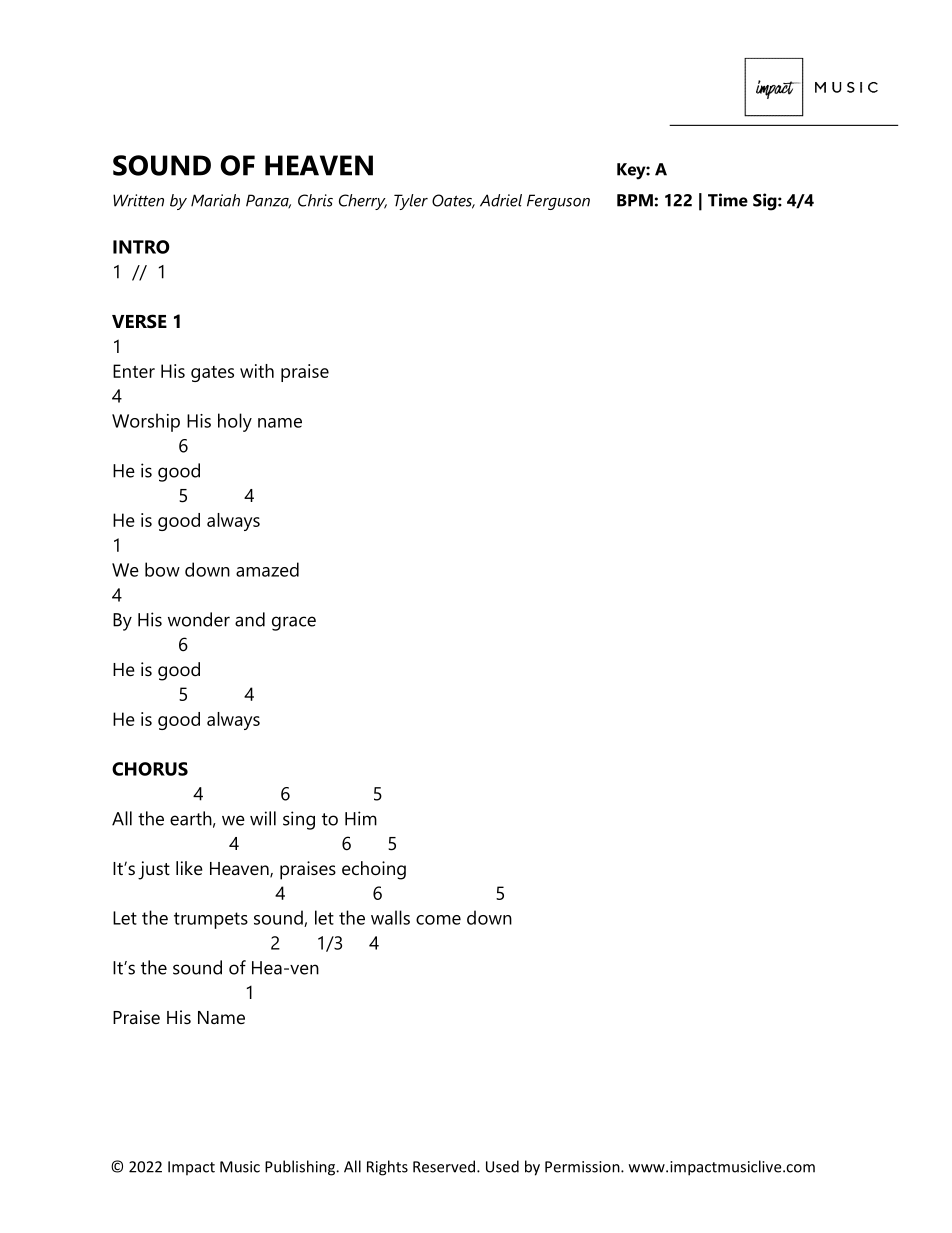 Image resolution: width=952 pixels, height=1233 pixels. I want to click on like, so click(189, 868).
